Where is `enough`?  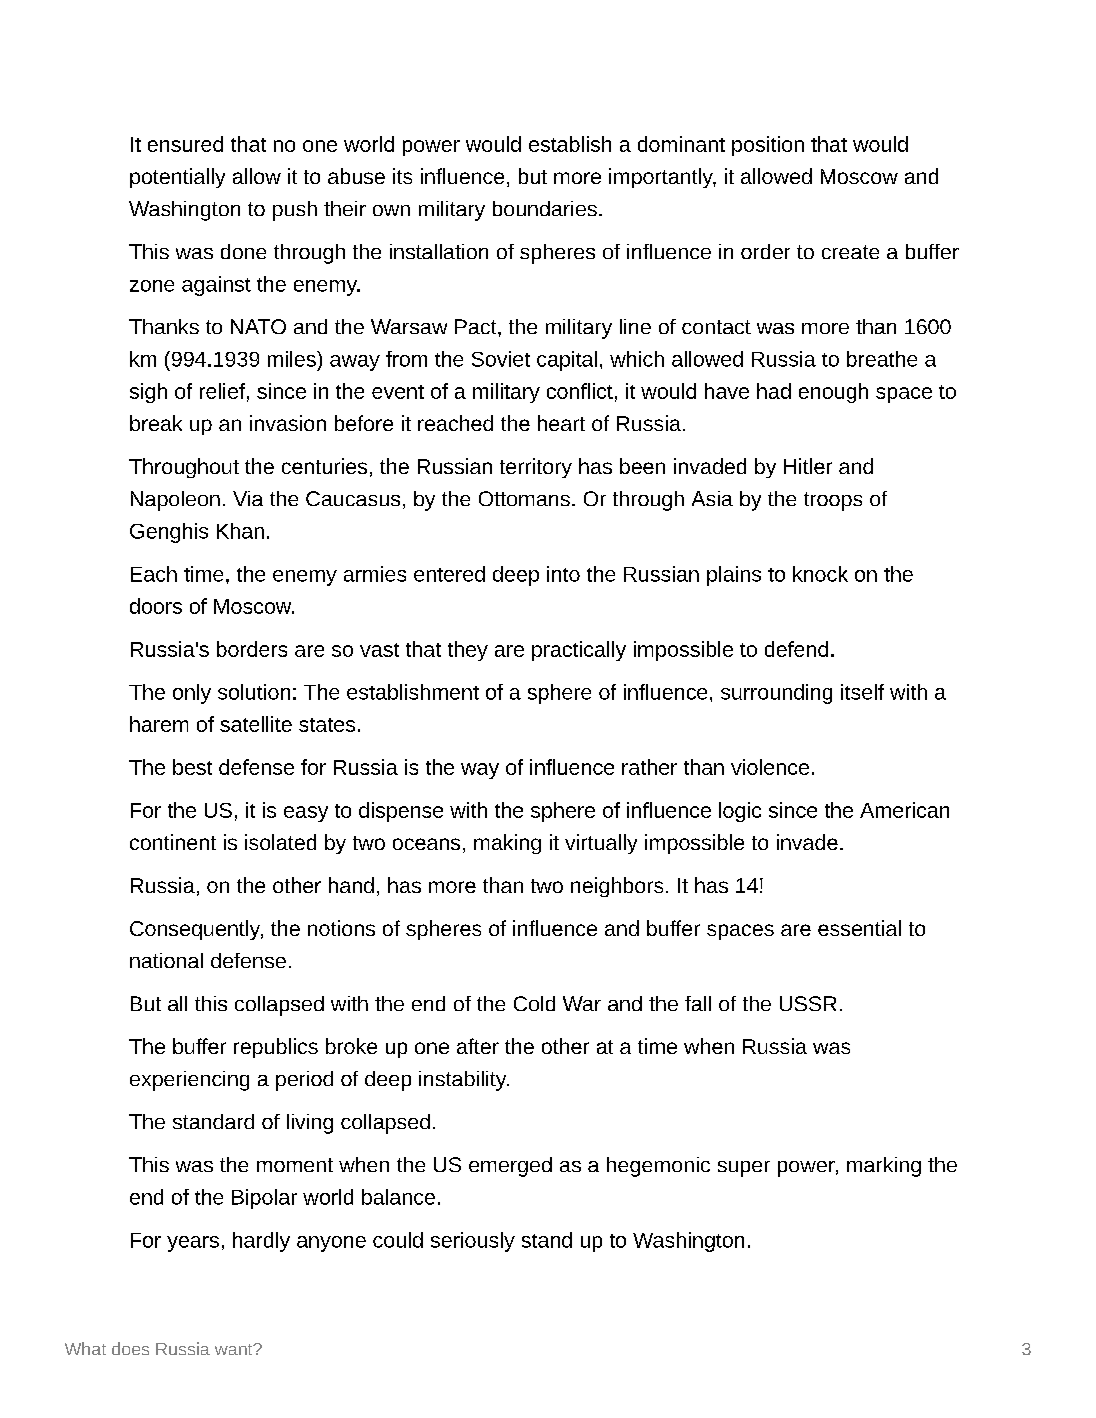
enough is located at coordinates (833, 393).
